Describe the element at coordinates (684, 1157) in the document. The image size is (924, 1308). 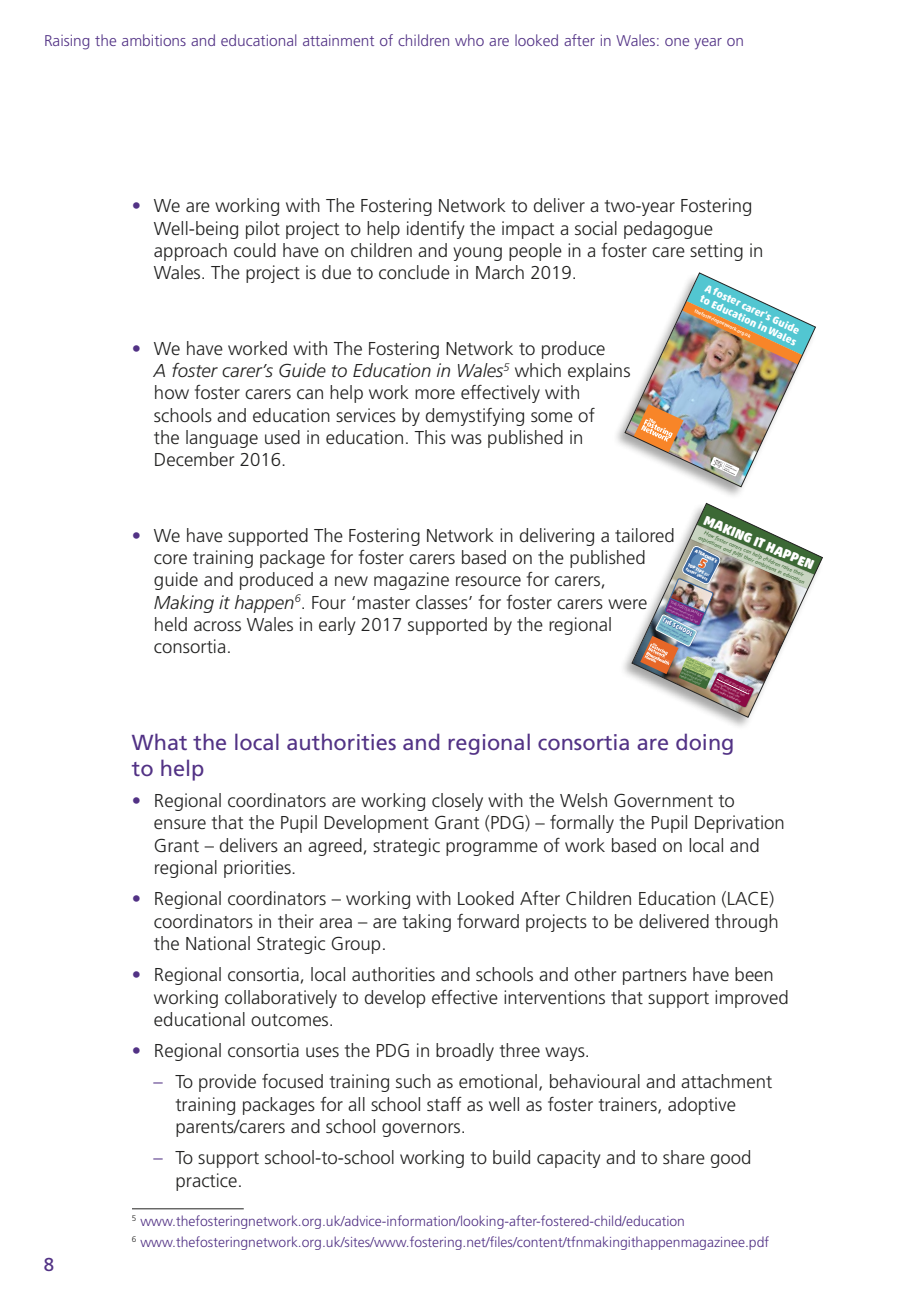
I see `share` at that location.
